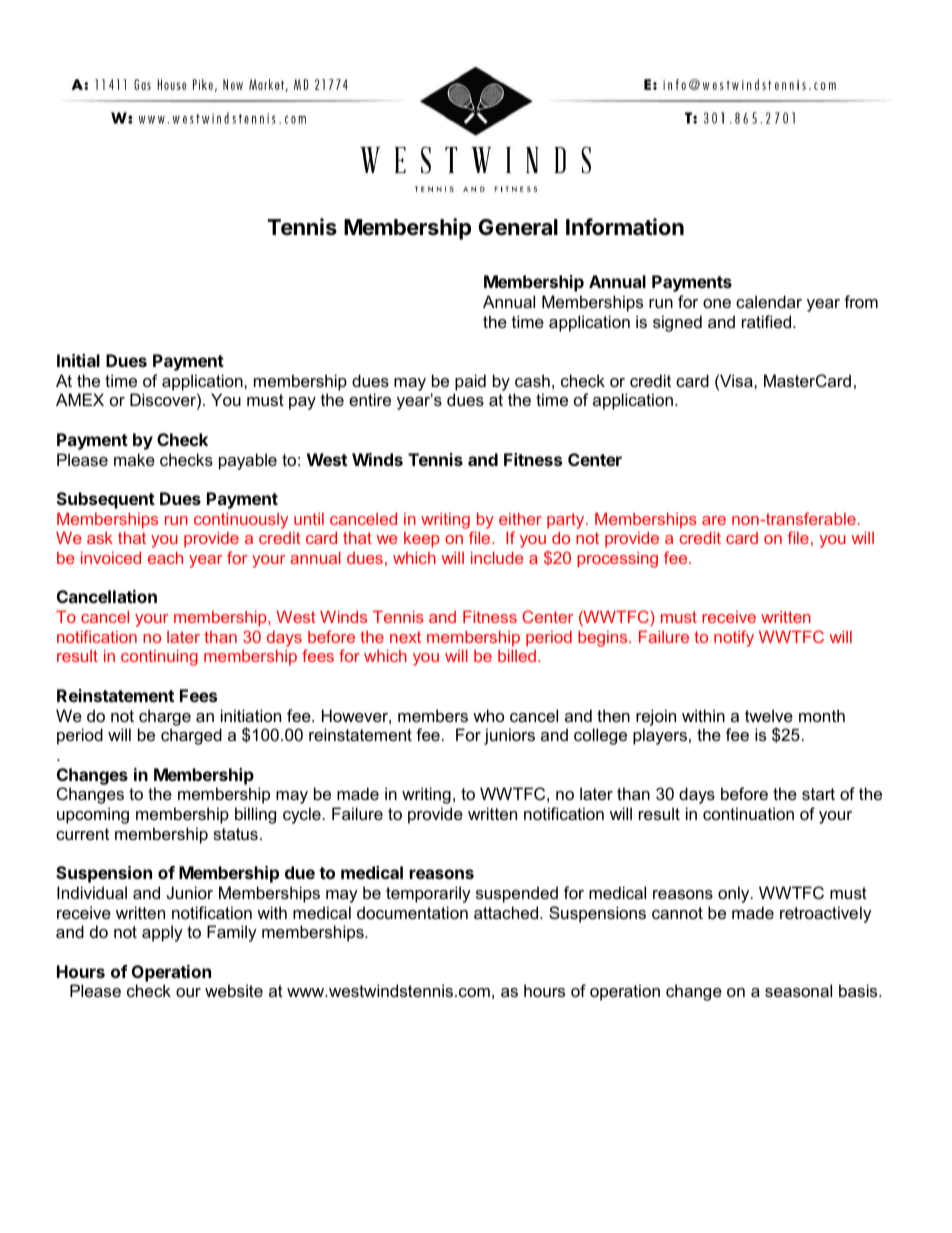 The width and height of the image is (952, 1233). What do you see at coordinates (717, 303) in the image?
I see `one` at bounding box center [717, 303].
